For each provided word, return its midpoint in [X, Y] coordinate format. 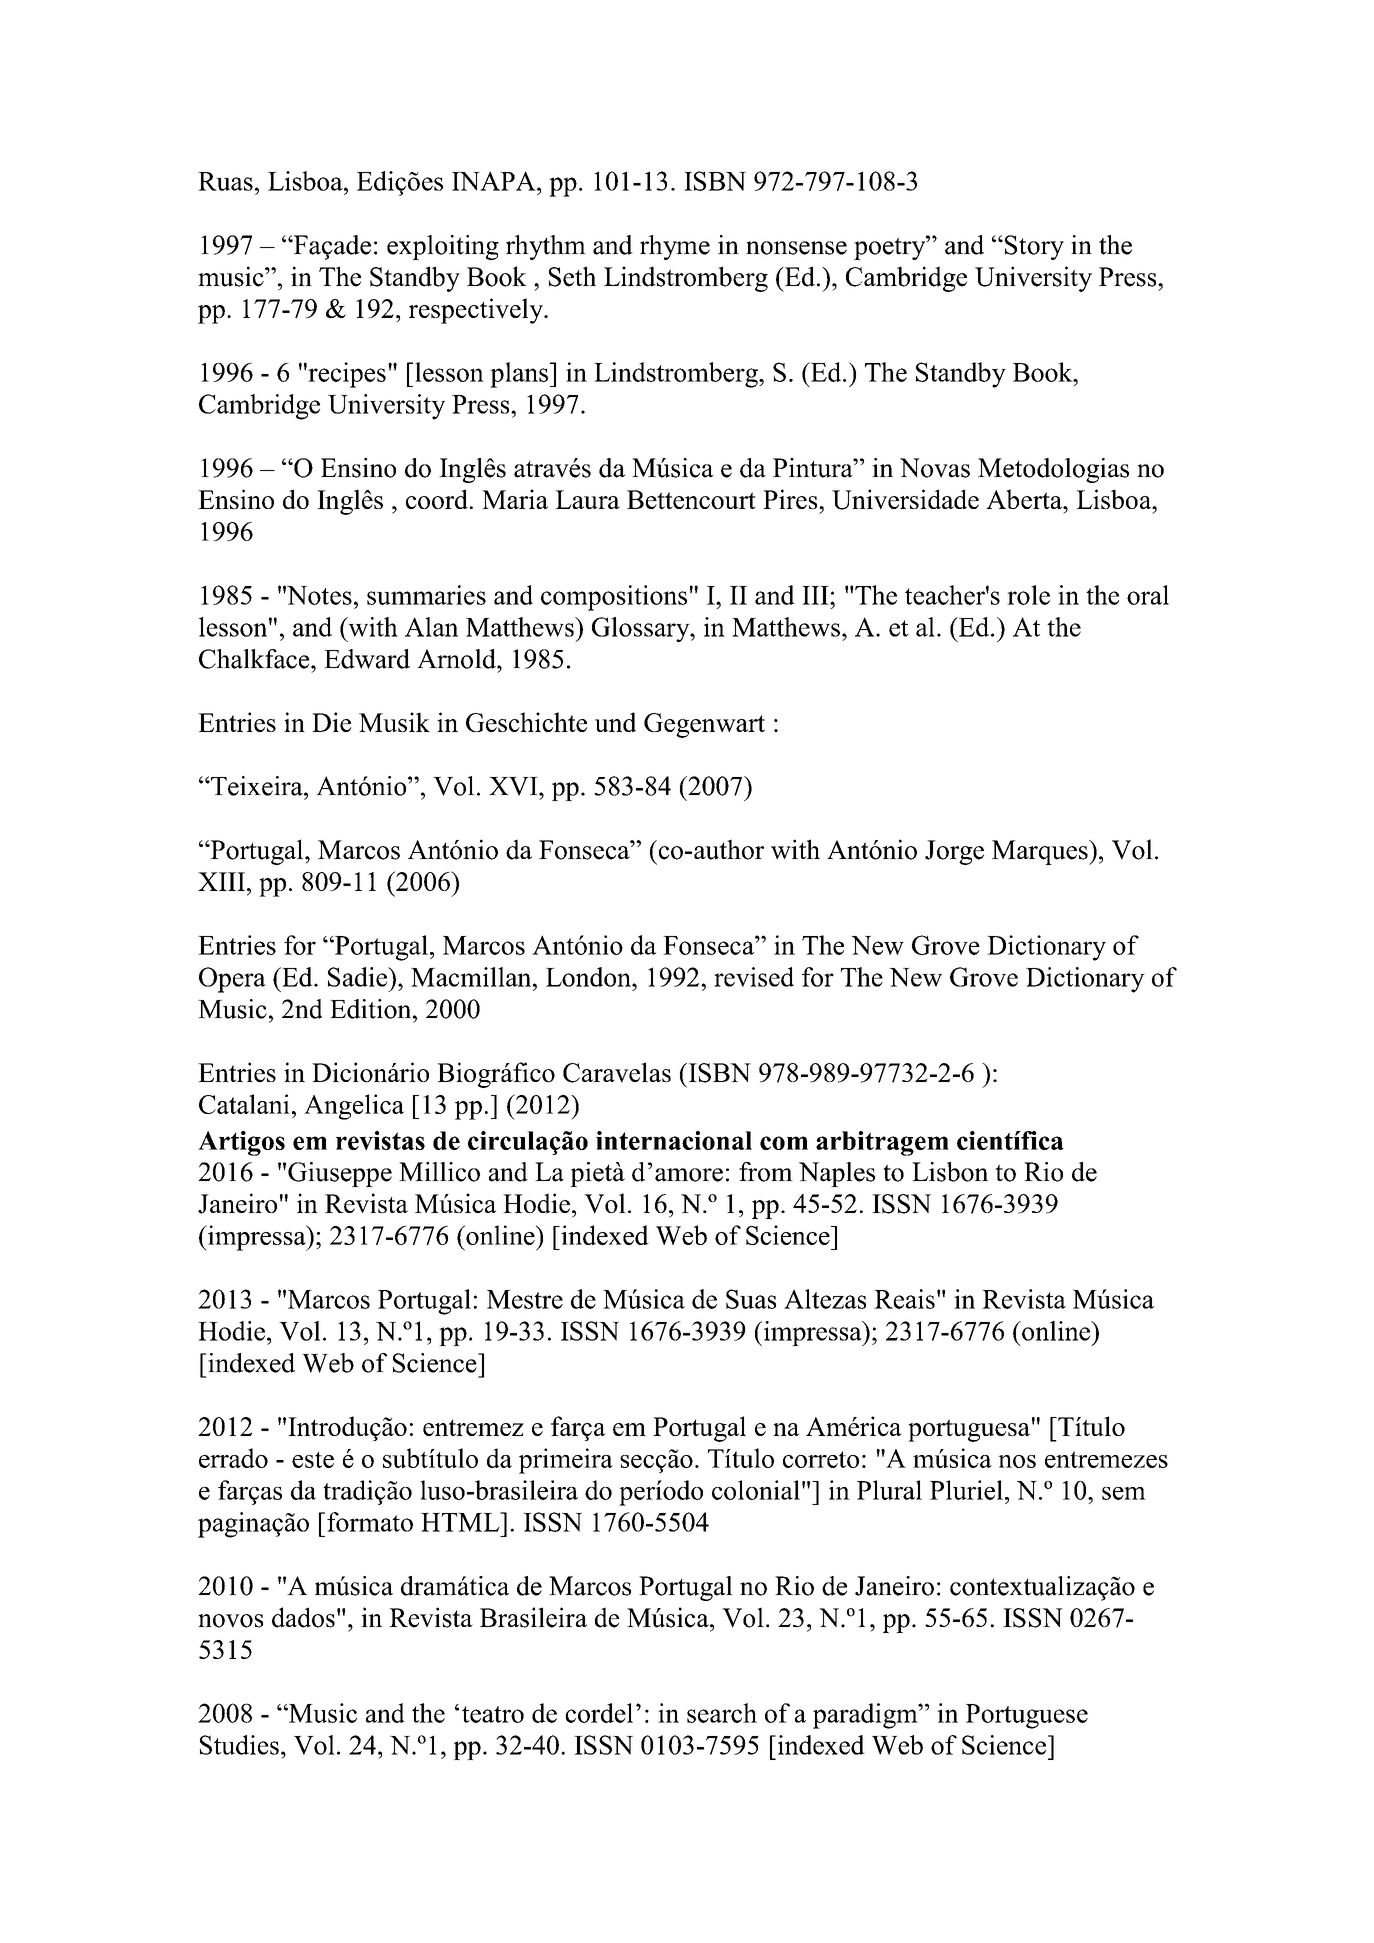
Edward [367, 659]
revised [754, 977]
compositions [614, 598]
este [313, 1460]
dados [303, 1617]
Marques [1041, 852]
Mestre [525, 1299]
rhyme [675, 247]
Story [1034, 247]
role [1028, 595]
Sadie [359, 977]
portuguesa [969, 1430]
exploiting [443, 247]
